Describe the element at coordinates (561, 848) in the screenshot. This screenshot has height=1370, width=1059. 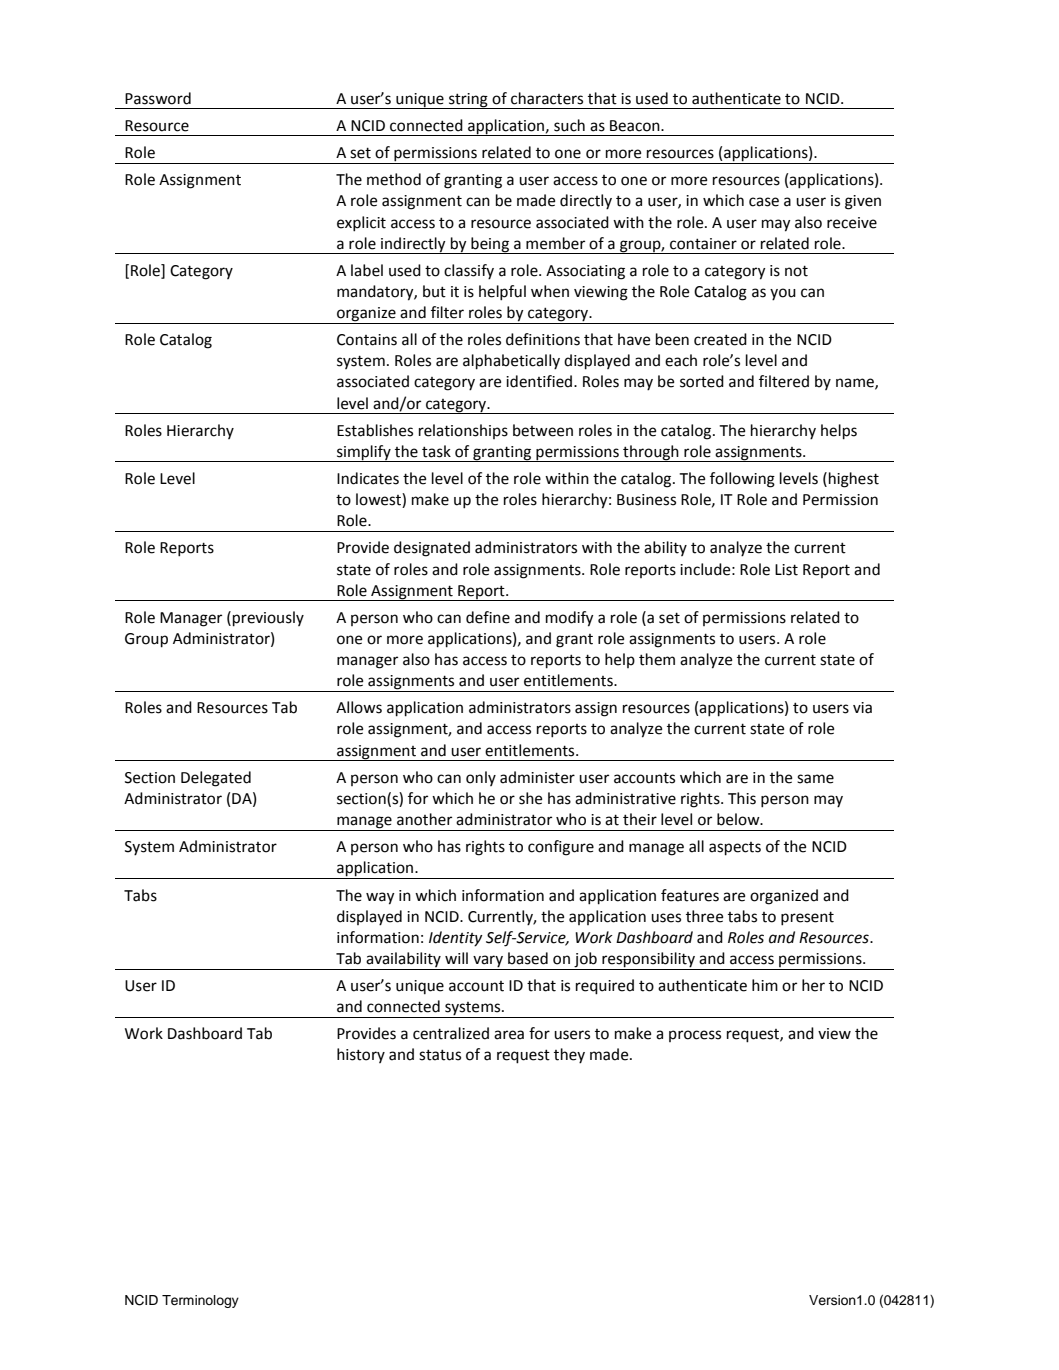
I see `configure` at that location.
